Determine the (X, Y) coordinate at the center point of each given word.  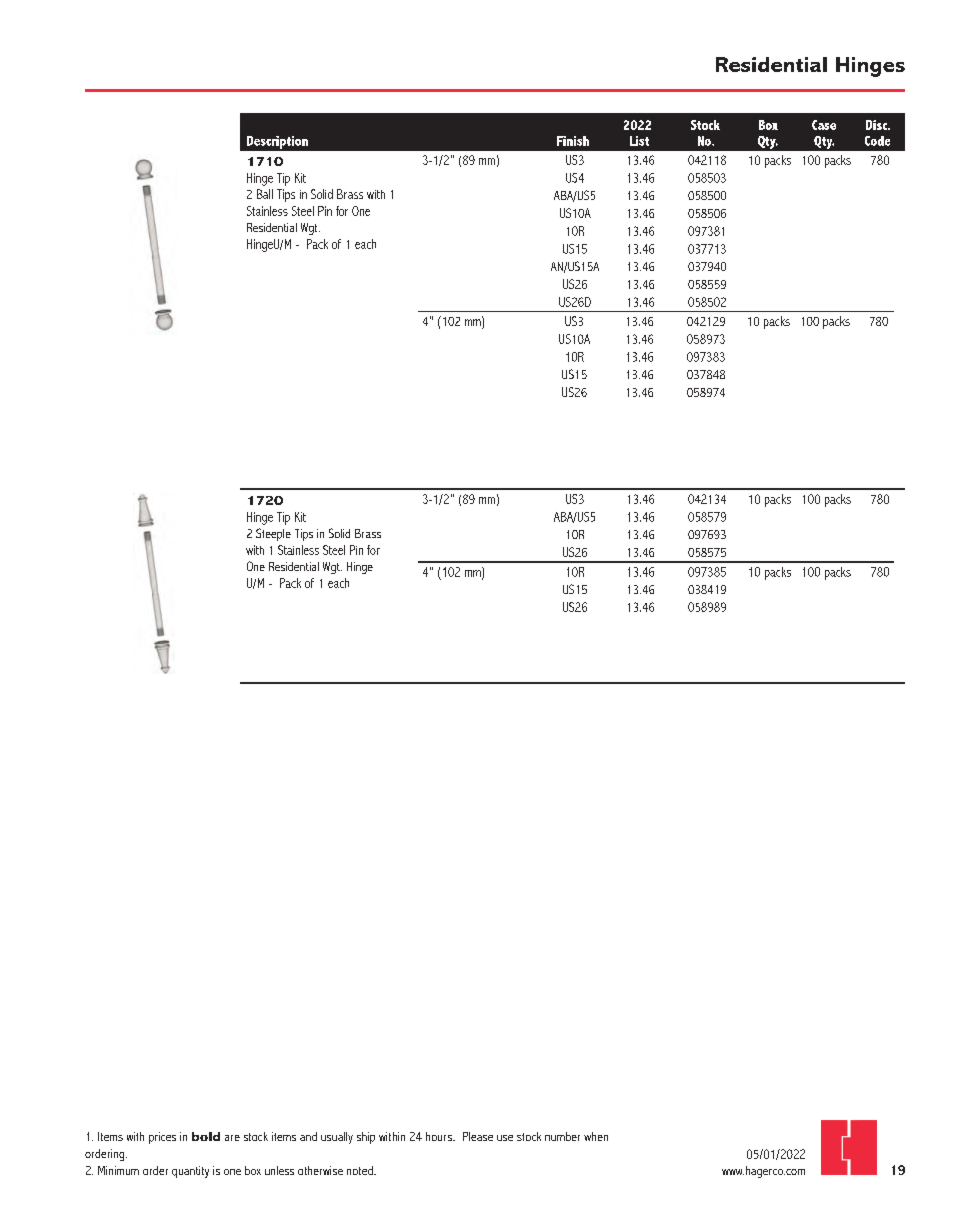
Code (877, 141)
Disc (877, 125)
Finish (573, 141)
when (596, 1136)
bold (206, 1136)
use (505, 1138)
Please (478, 1136)
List (639, 141)
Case (824, 125)
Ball (265, 194)
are (232, 1138)
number (562, 1136)
